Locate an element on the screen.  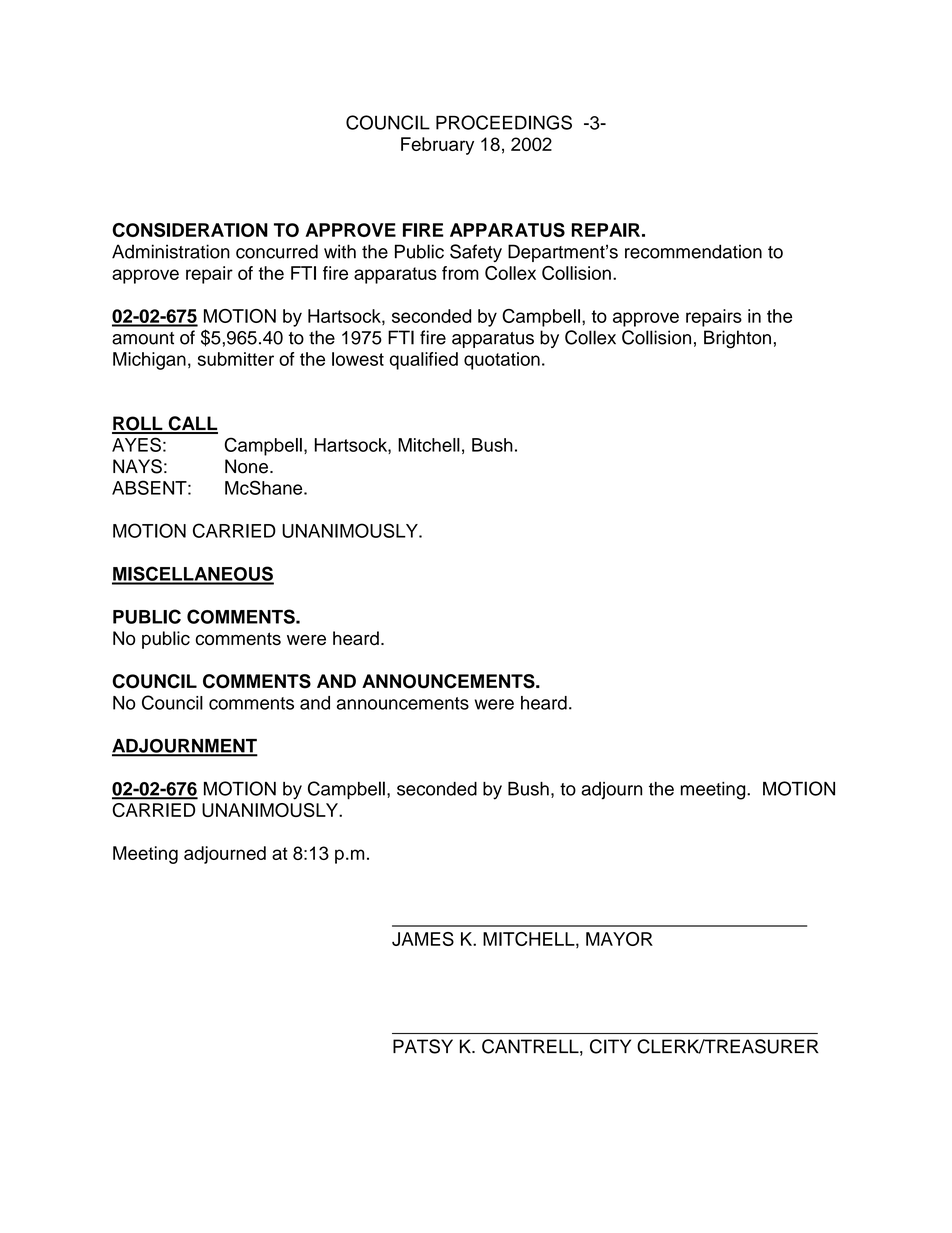
None is located at coordinates (246, 466).
